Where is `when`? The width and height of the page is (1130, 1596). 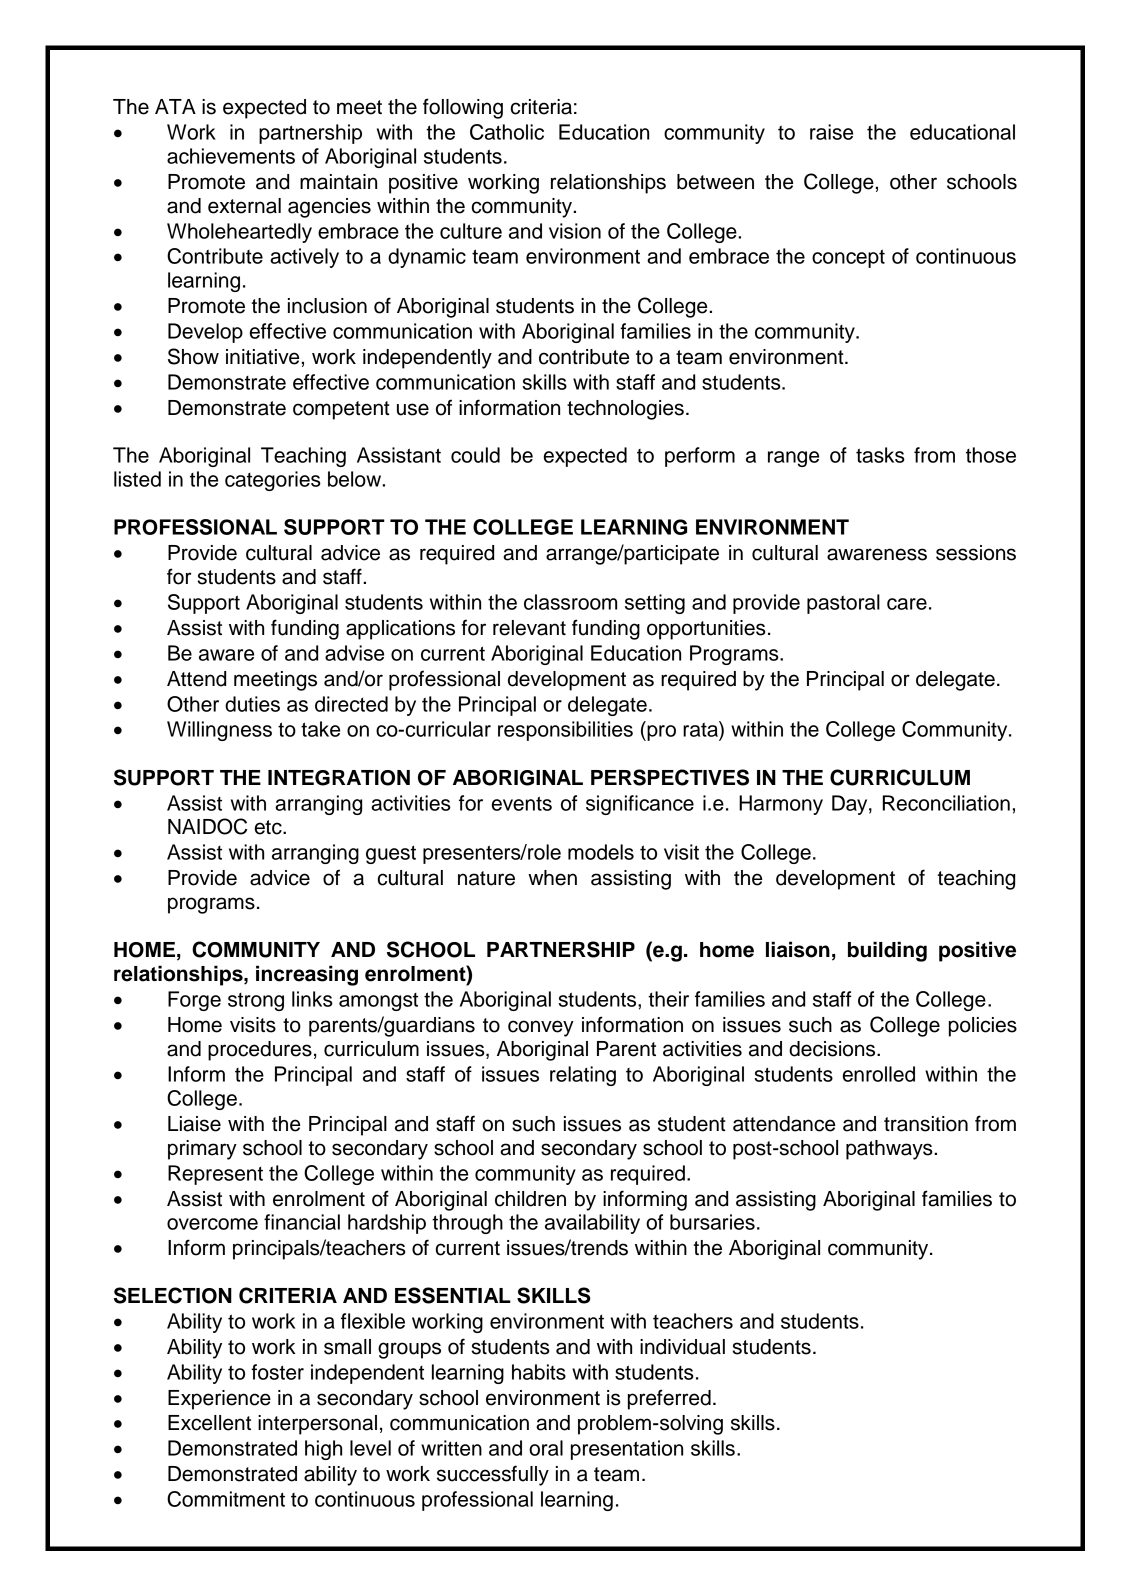 when is located at coordinates (552, 878).
